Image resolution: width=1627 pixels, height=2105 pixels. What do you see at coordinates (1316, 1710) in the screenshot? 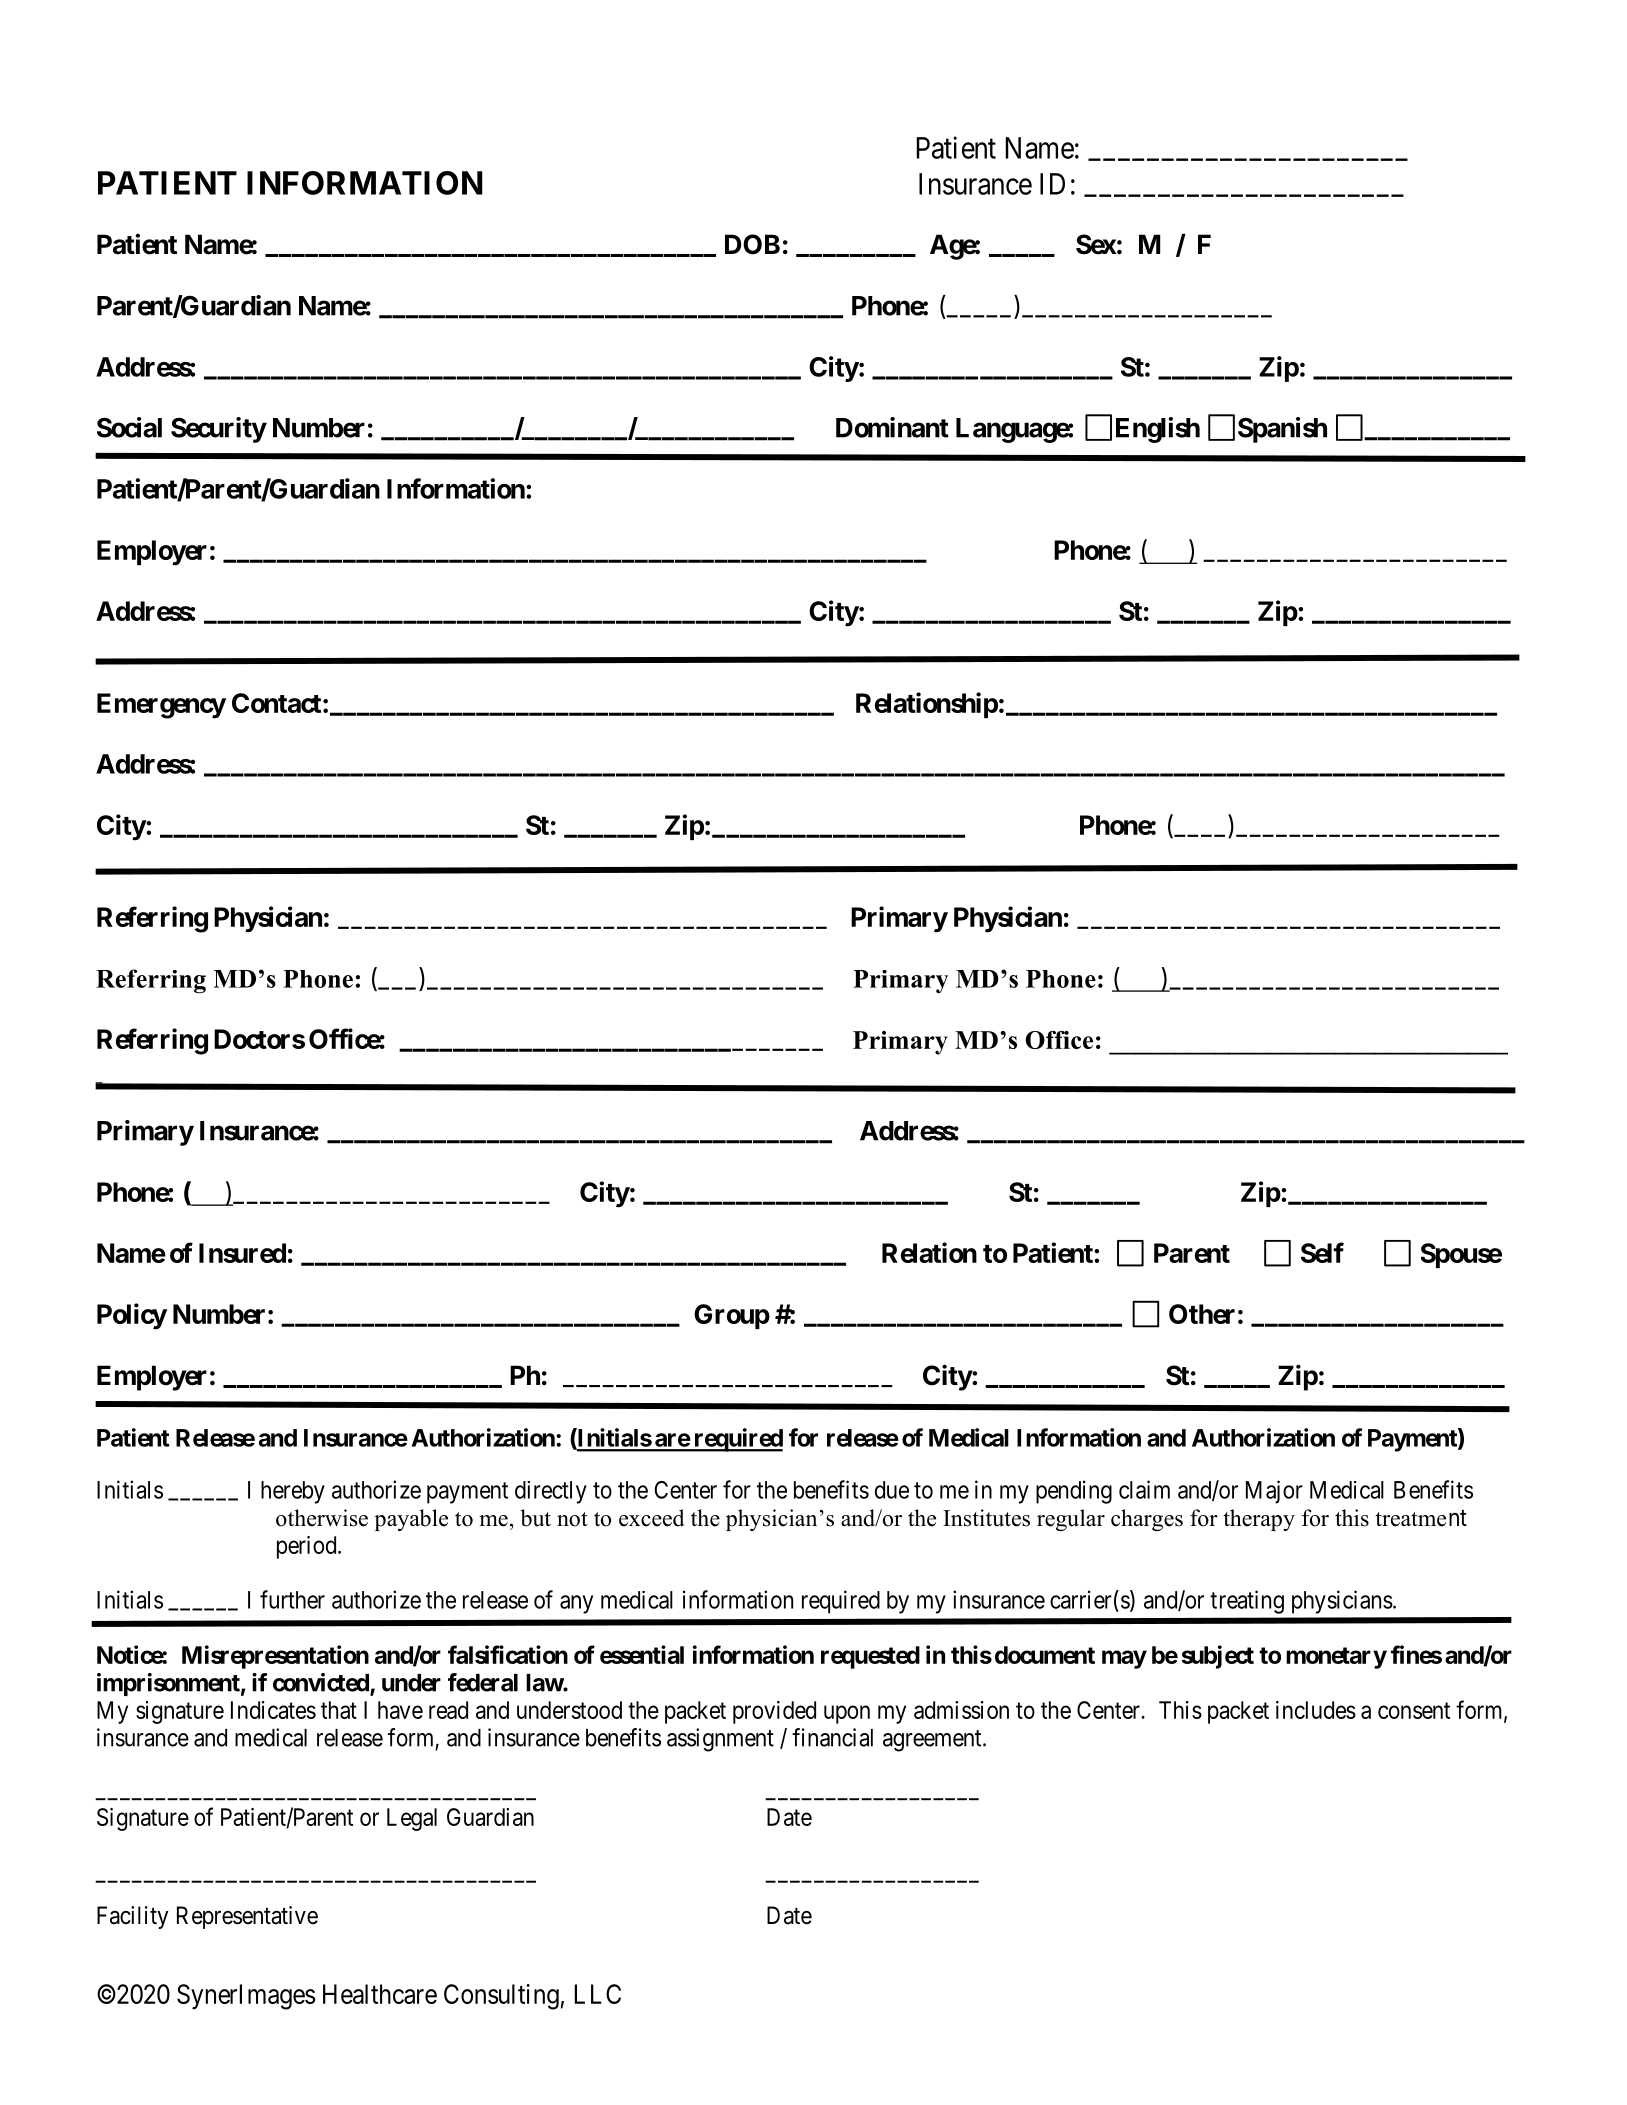
I see `includes` at bounding box center [1316, 1710].
